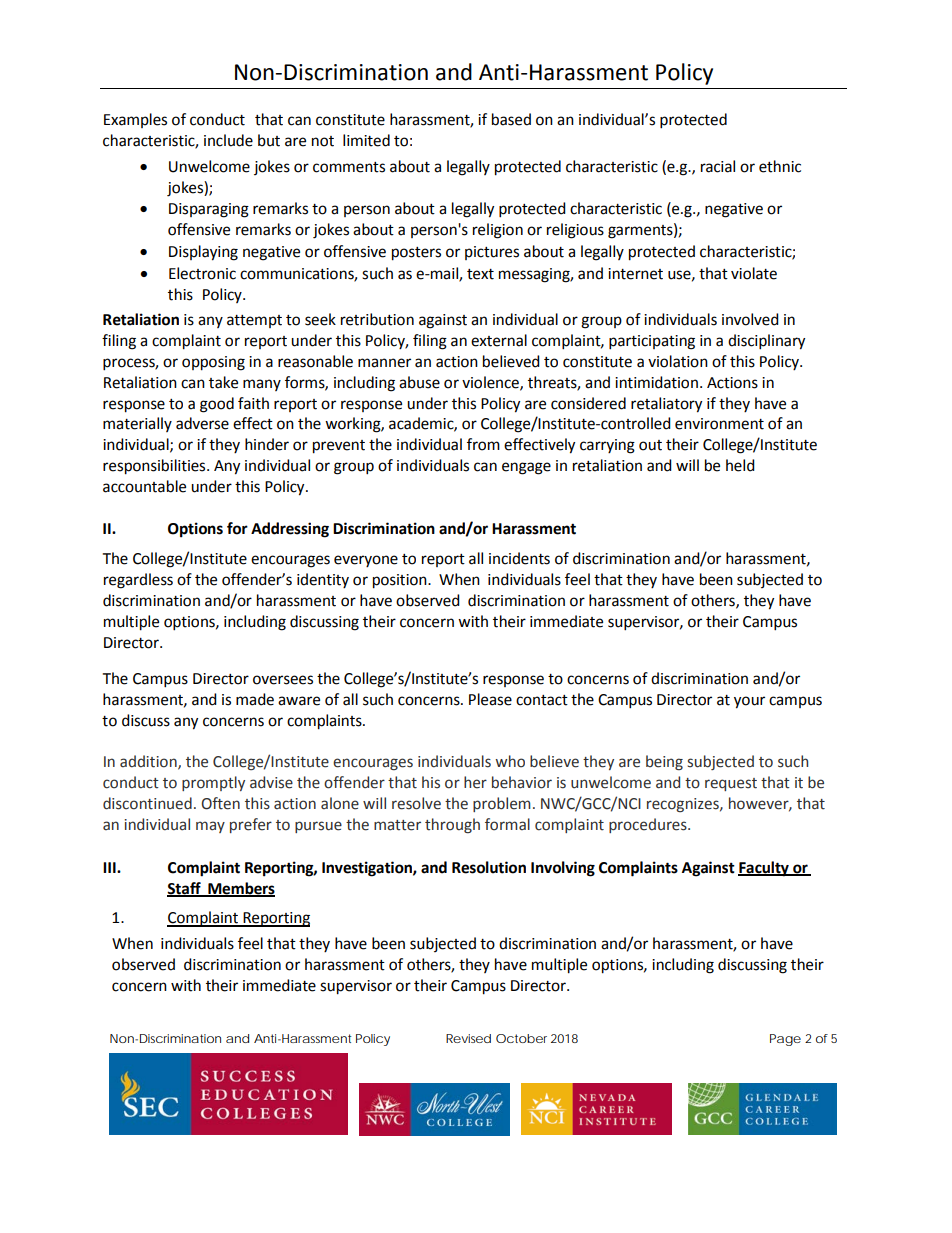 The height and width of the image is (1233, 952). What do you see at coordinates (255, 699) in the image?
I see `made` at bounding box center [255, 699].
